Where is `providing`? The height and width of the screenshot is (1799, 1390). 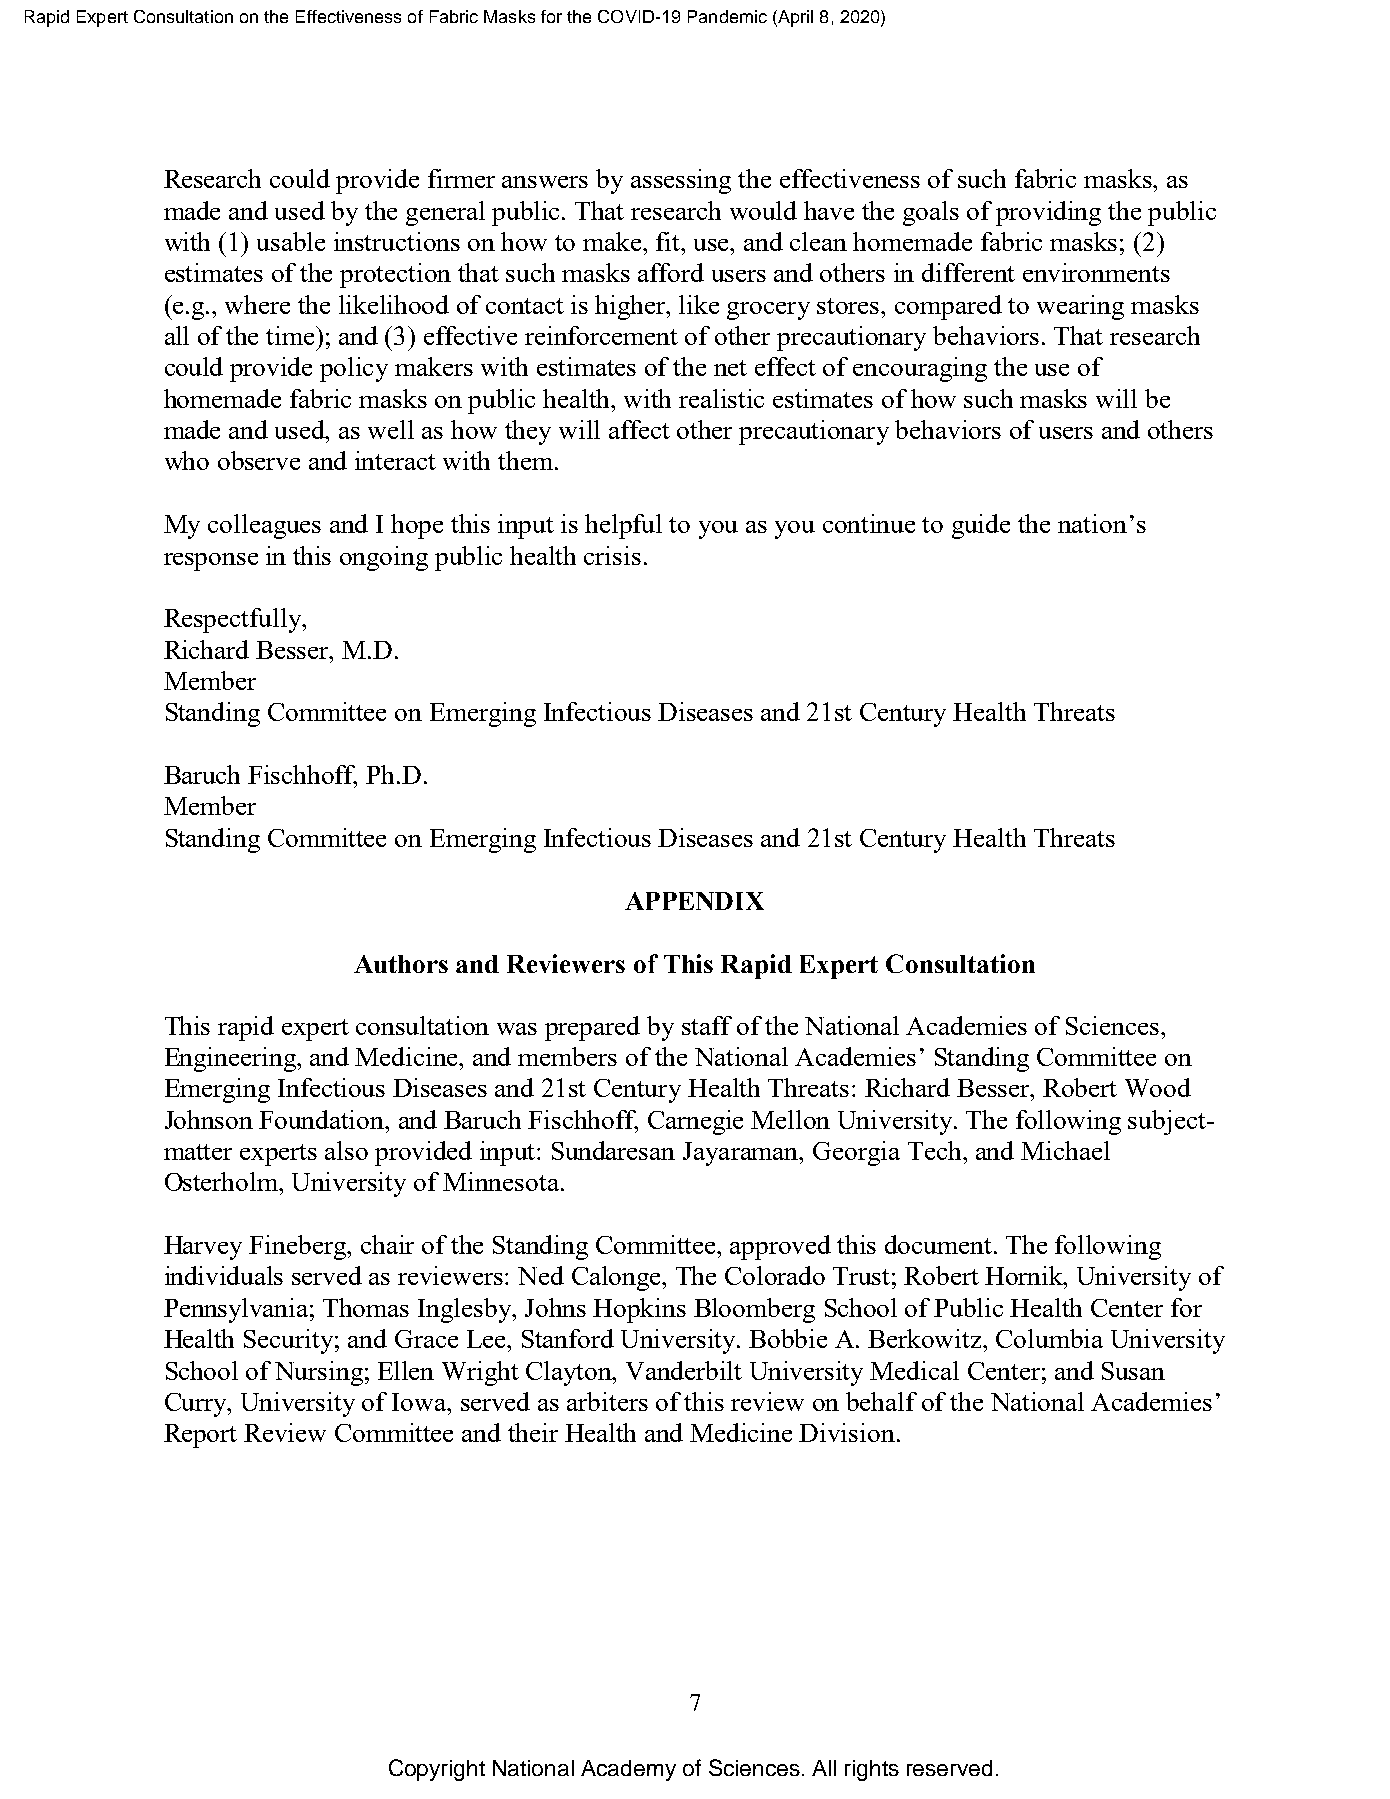
providing is located at coordinates (1048, 213).
